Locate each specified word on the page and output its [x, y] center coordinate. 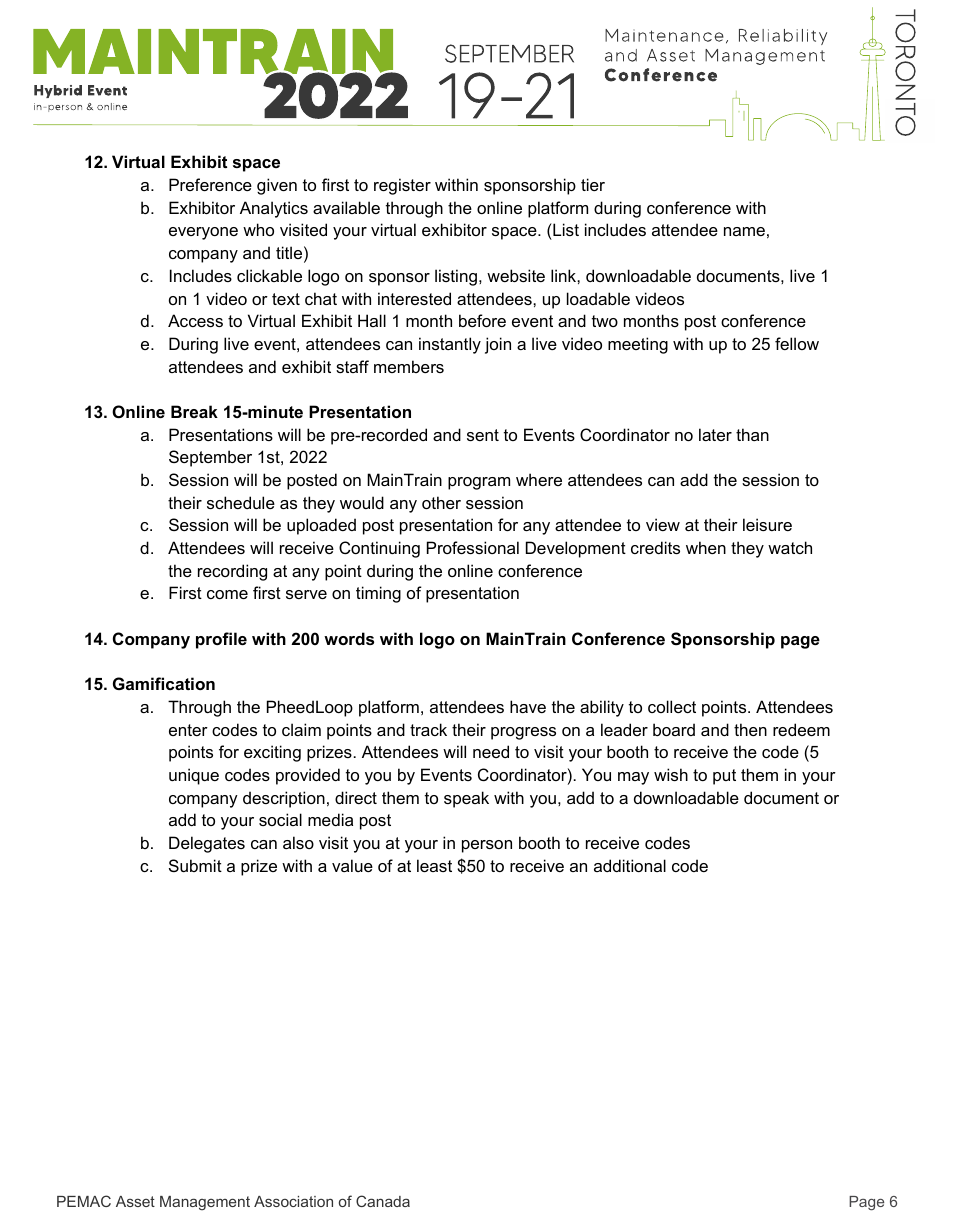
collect [672, 706]
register [402, 186]
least [434, 865]
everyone [203, 233]
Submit [195, 865]
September [210, 458]
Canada [383, 1201]
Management [205, 1203]
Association [293, 1201]
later [715, 434]
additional [630, 865]
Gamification [164, 683]
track [428, 729]
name [744, 231]
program [479, 483]
